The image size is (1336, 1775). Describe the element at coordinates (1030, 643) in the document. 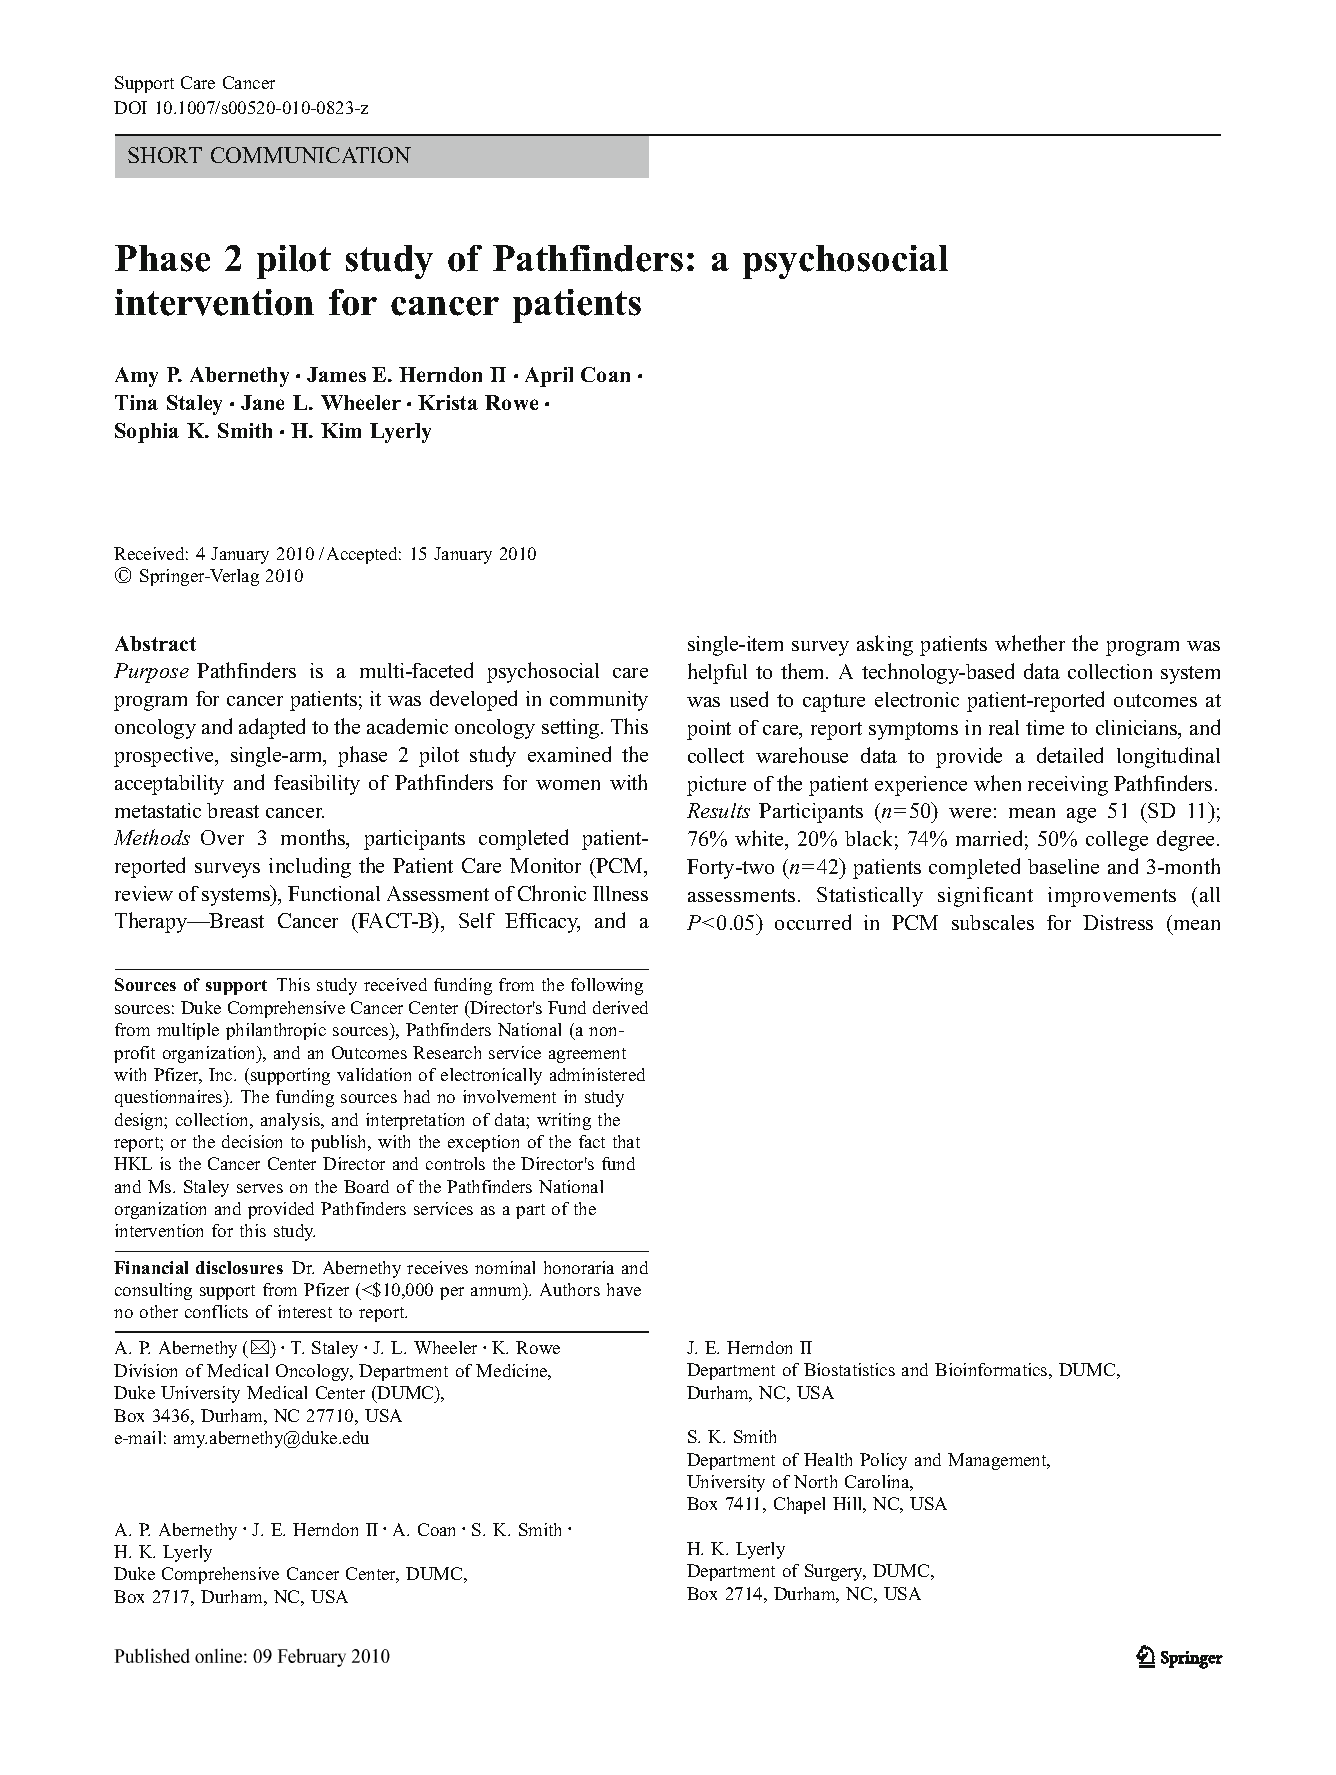

I see `whether` at that location.
